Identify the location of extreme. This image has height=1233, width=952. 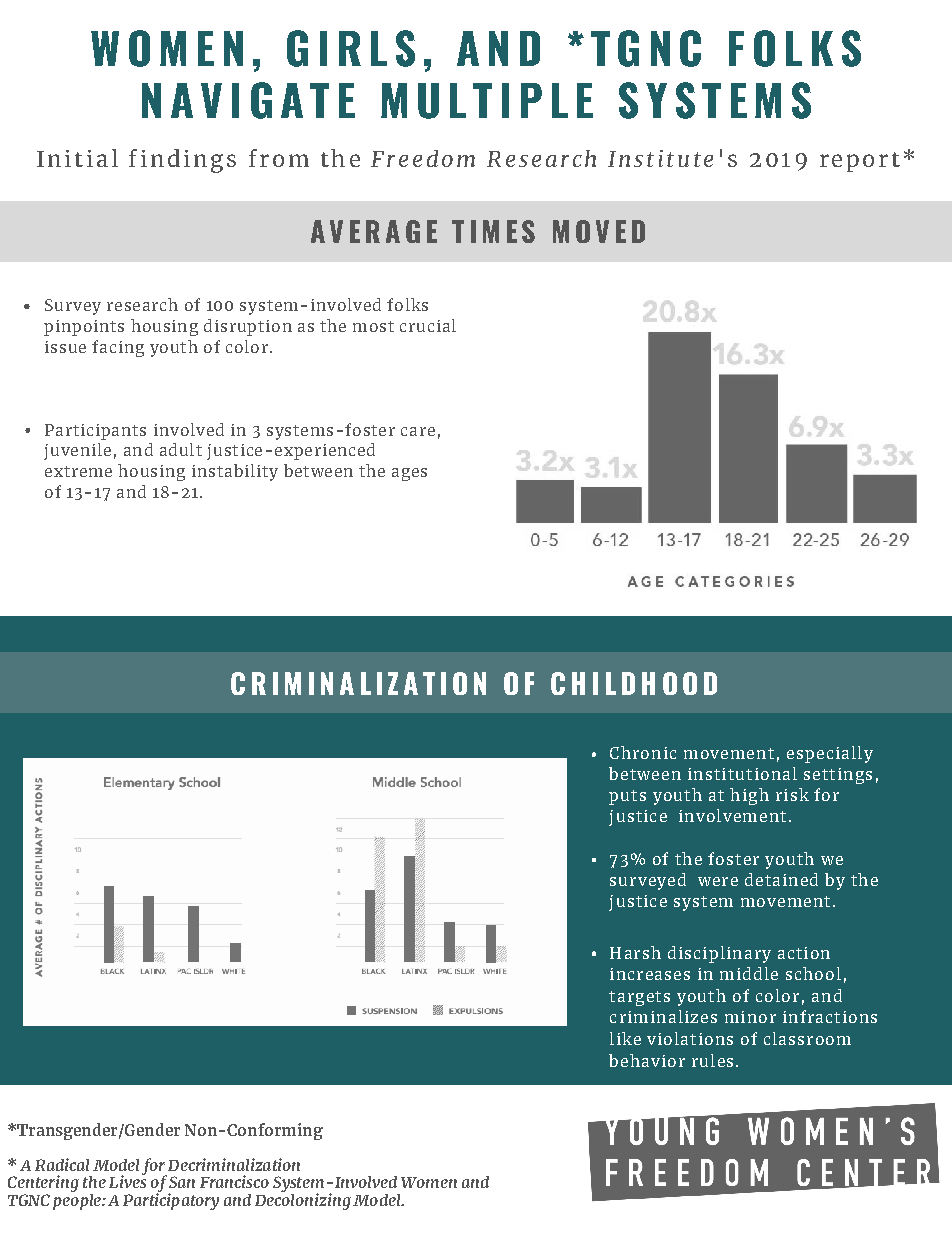
(78, 471).
